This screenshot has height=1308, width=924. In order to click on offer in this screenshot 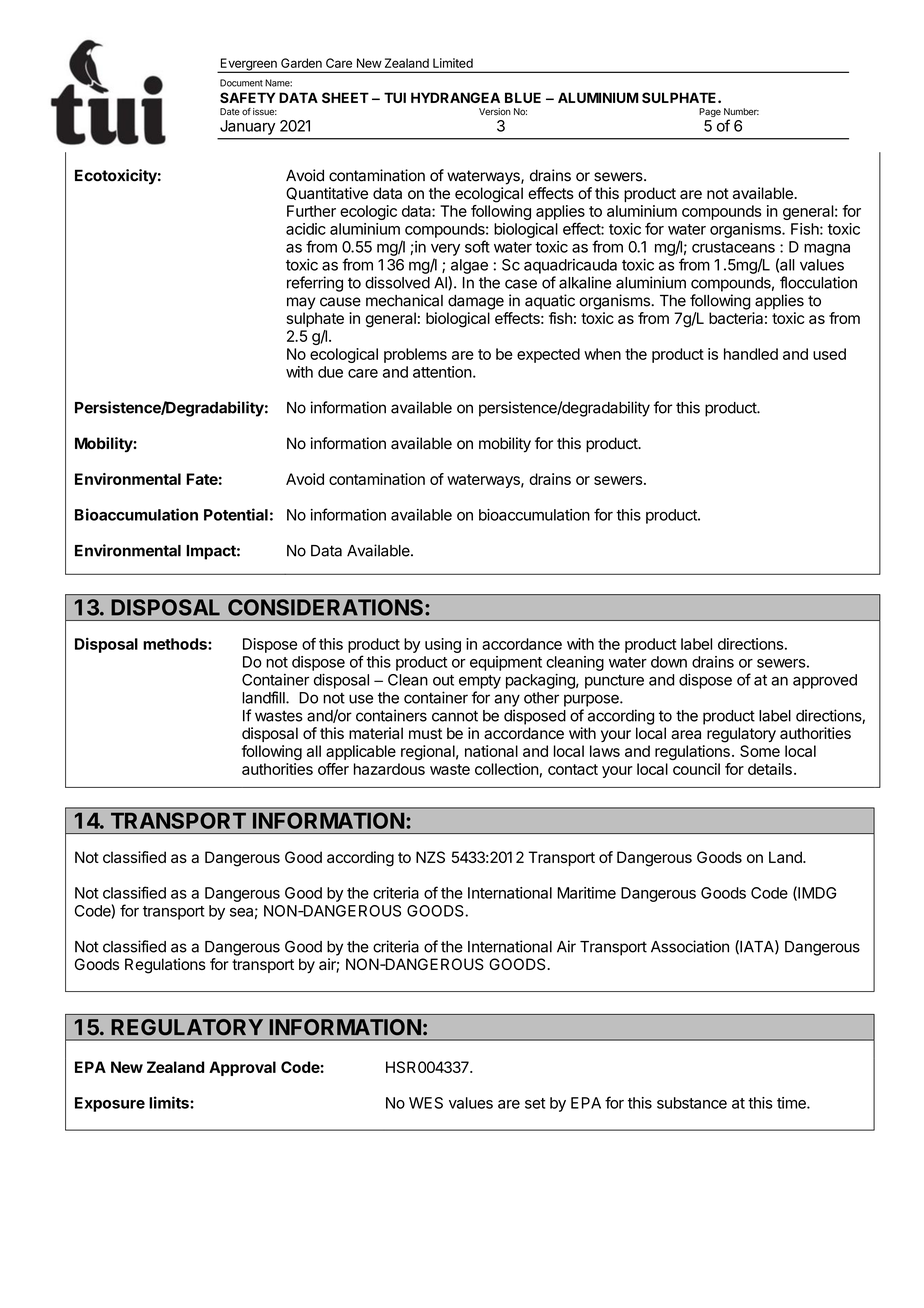, I will do `click(333, 769)`.
